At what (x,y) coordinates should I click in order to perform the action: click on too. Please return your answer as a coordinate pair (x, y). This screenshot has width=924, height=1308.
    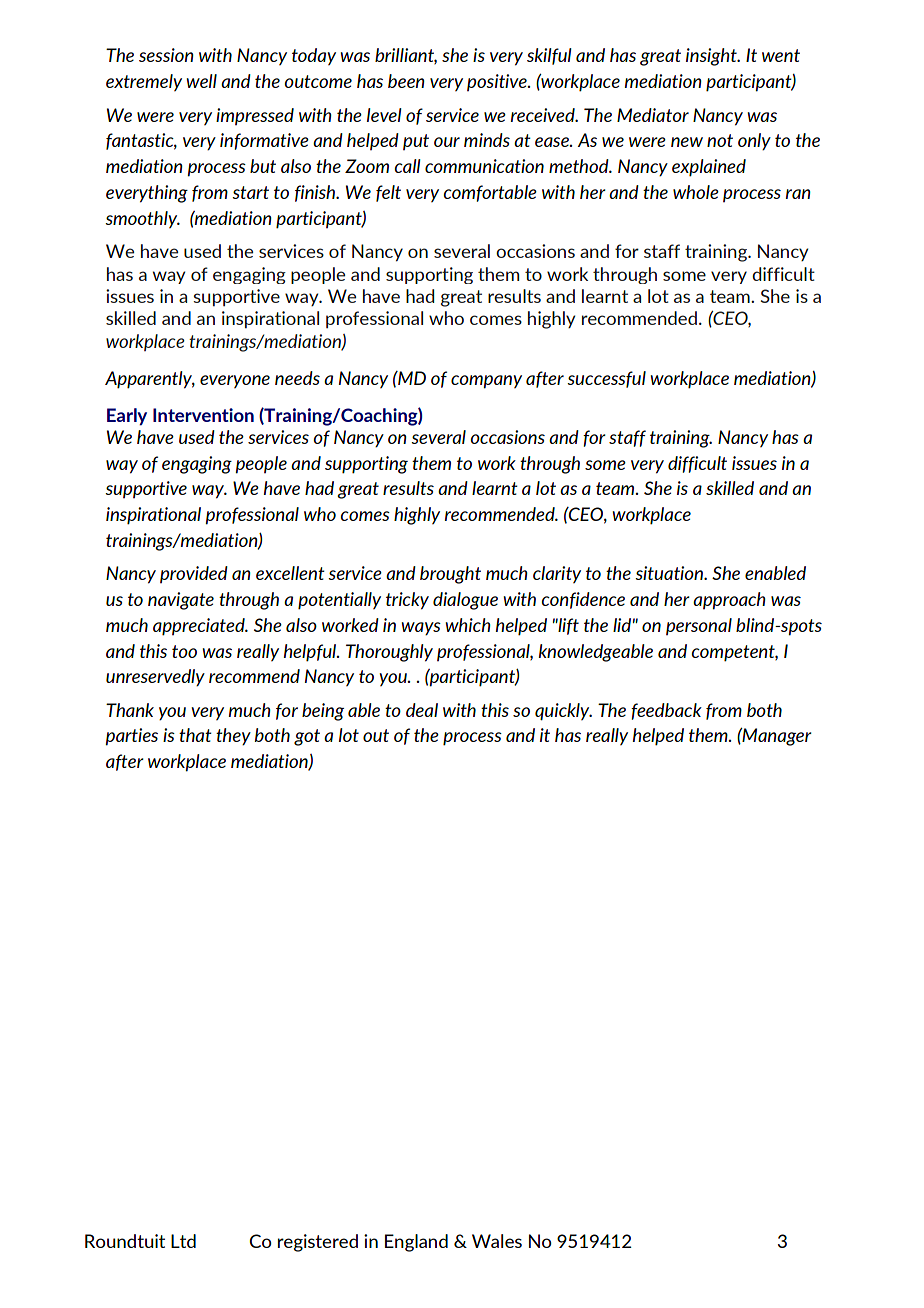
    Looking at the image, I should click on (184, 651).
